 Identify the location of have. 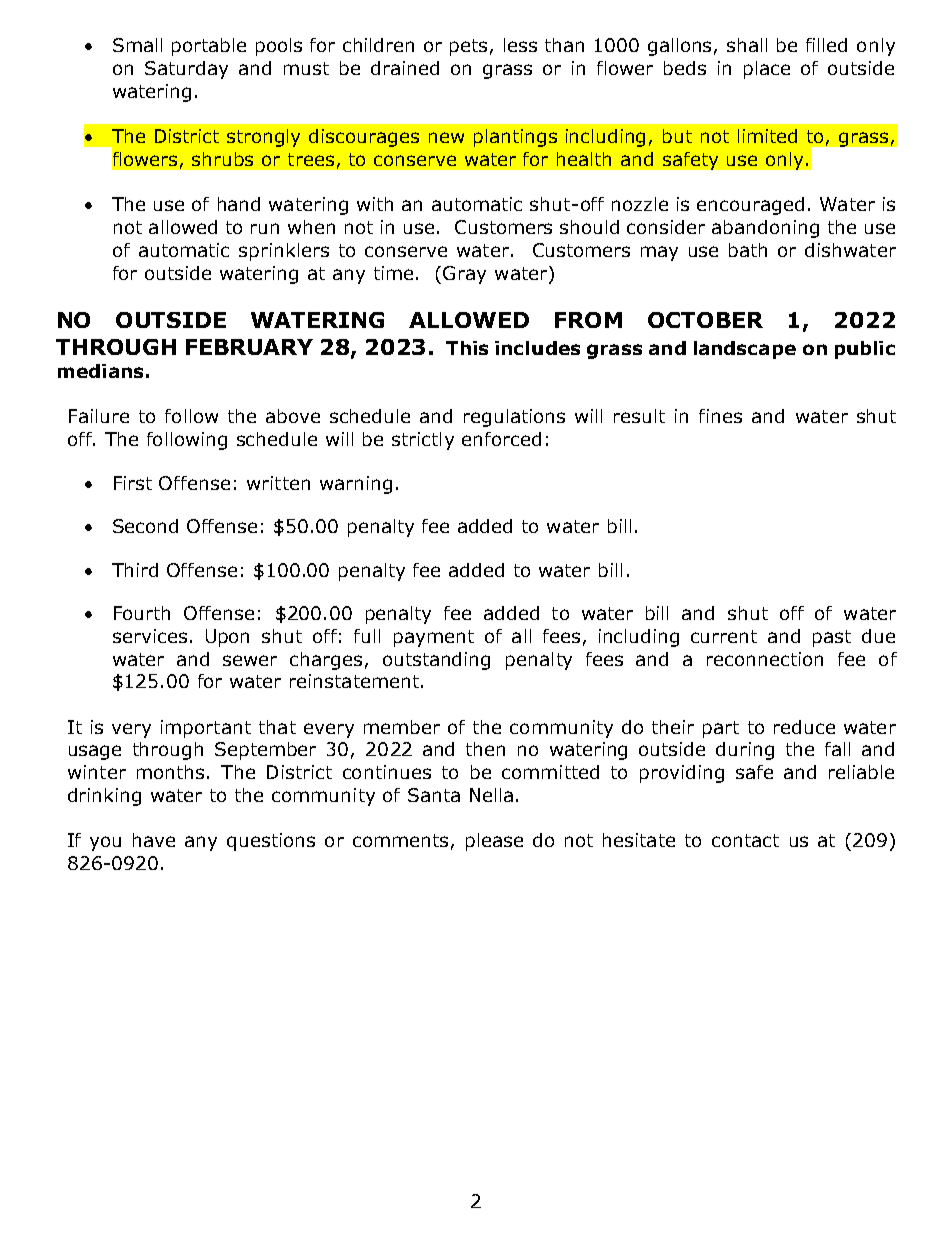
(154, 840).
